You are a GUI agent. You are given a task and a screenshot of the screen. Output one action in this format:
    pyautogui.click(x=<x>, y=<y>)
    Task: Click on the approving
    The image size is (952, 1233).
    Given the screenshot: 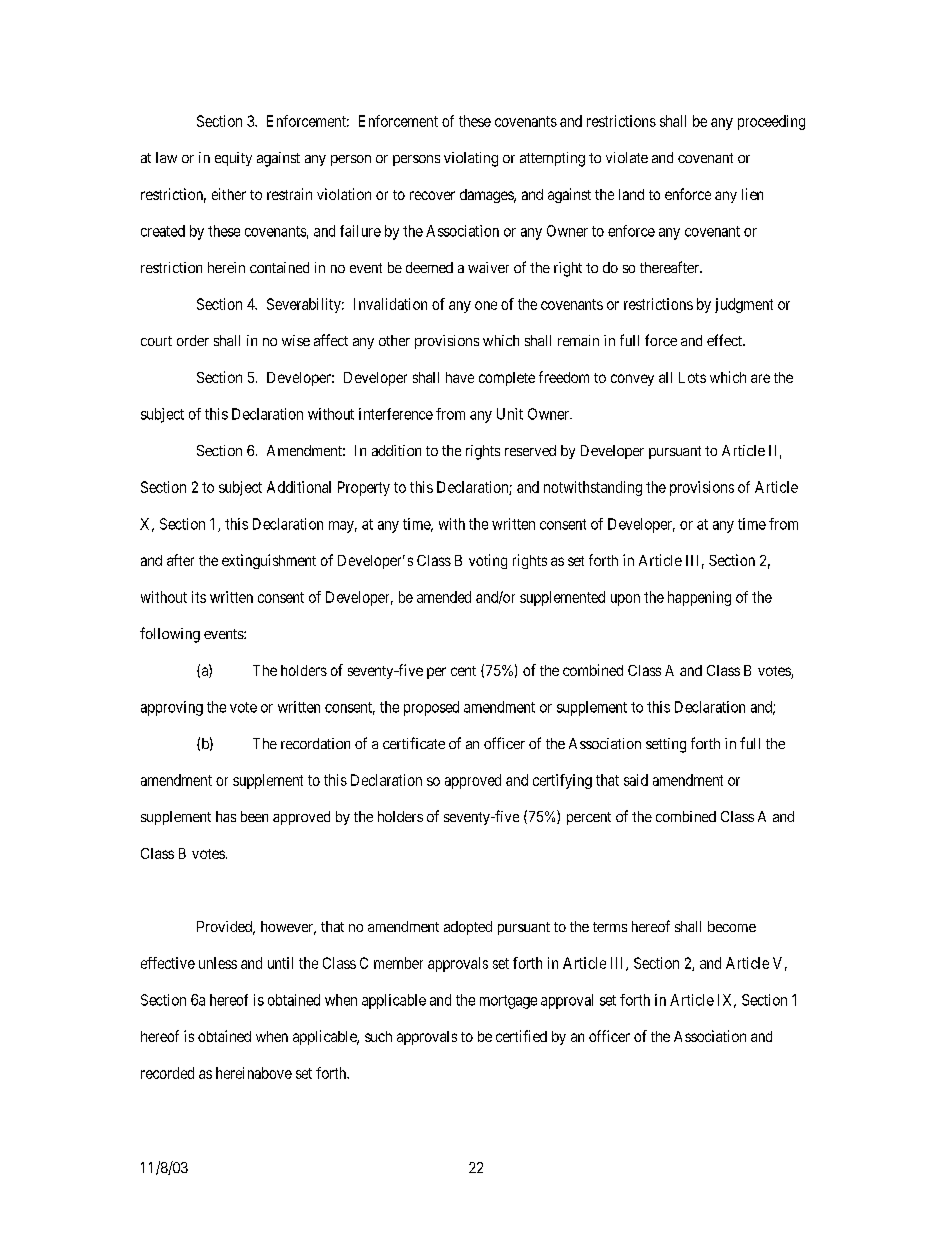 What is the action you would take?
    pyautogui.click(x=172, y=708)
